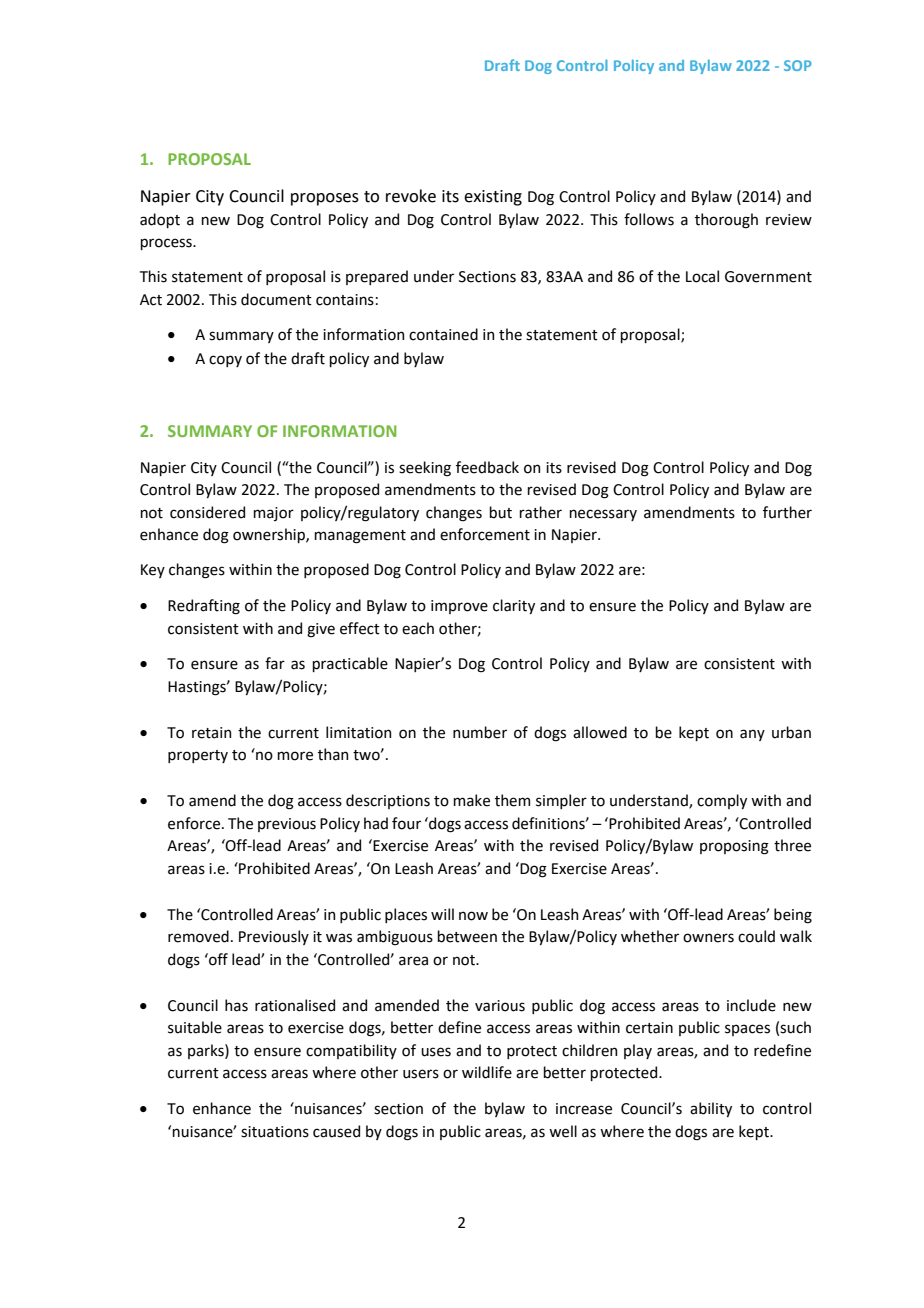 The height and width of the image is (1308, 924). What do you see at coordinates (798, 65) in the image?
I see `SOP` at bounding box center [798, 65].
